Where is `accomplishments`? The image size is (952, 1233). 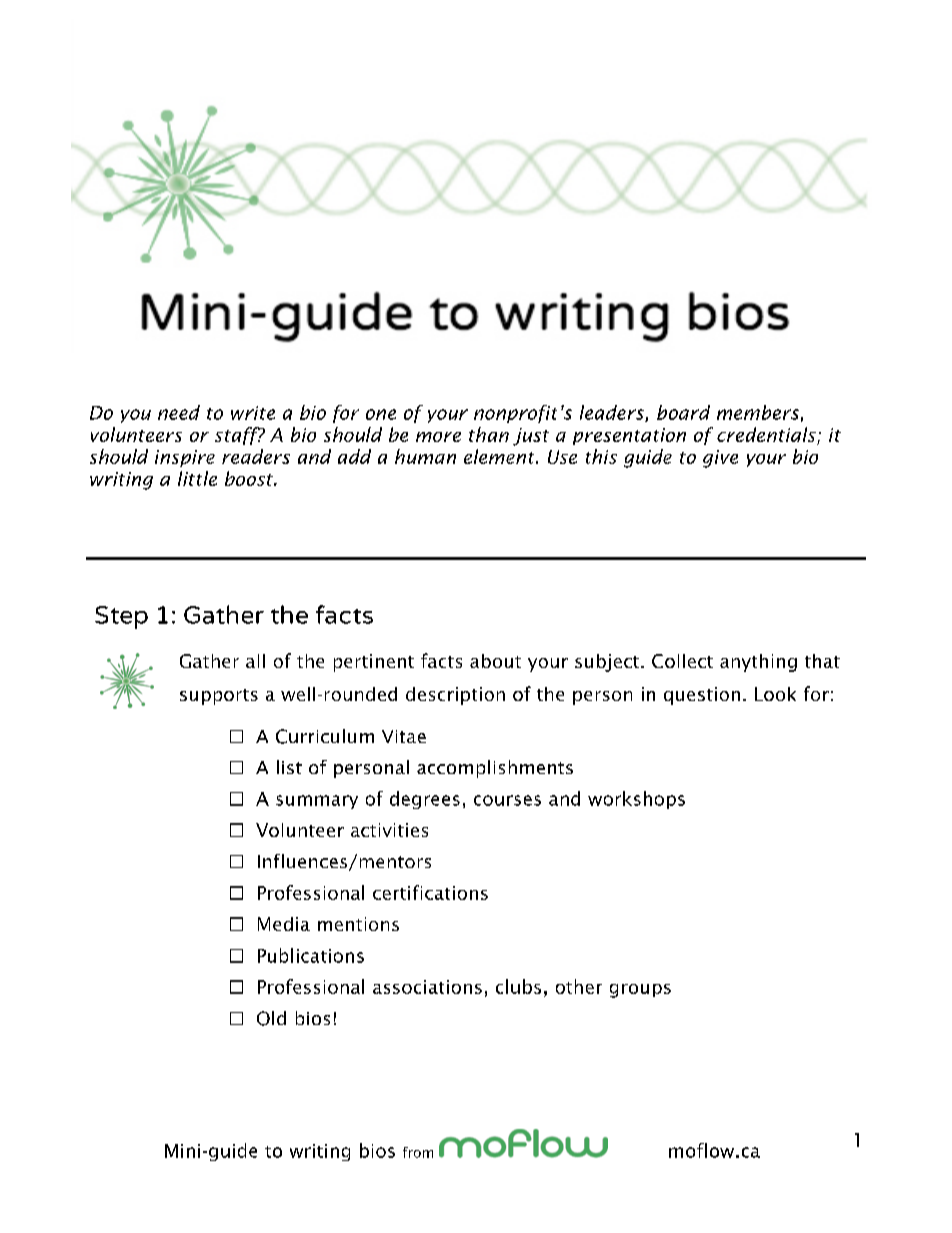
accomplishments is located at coordinates (495, 769).
